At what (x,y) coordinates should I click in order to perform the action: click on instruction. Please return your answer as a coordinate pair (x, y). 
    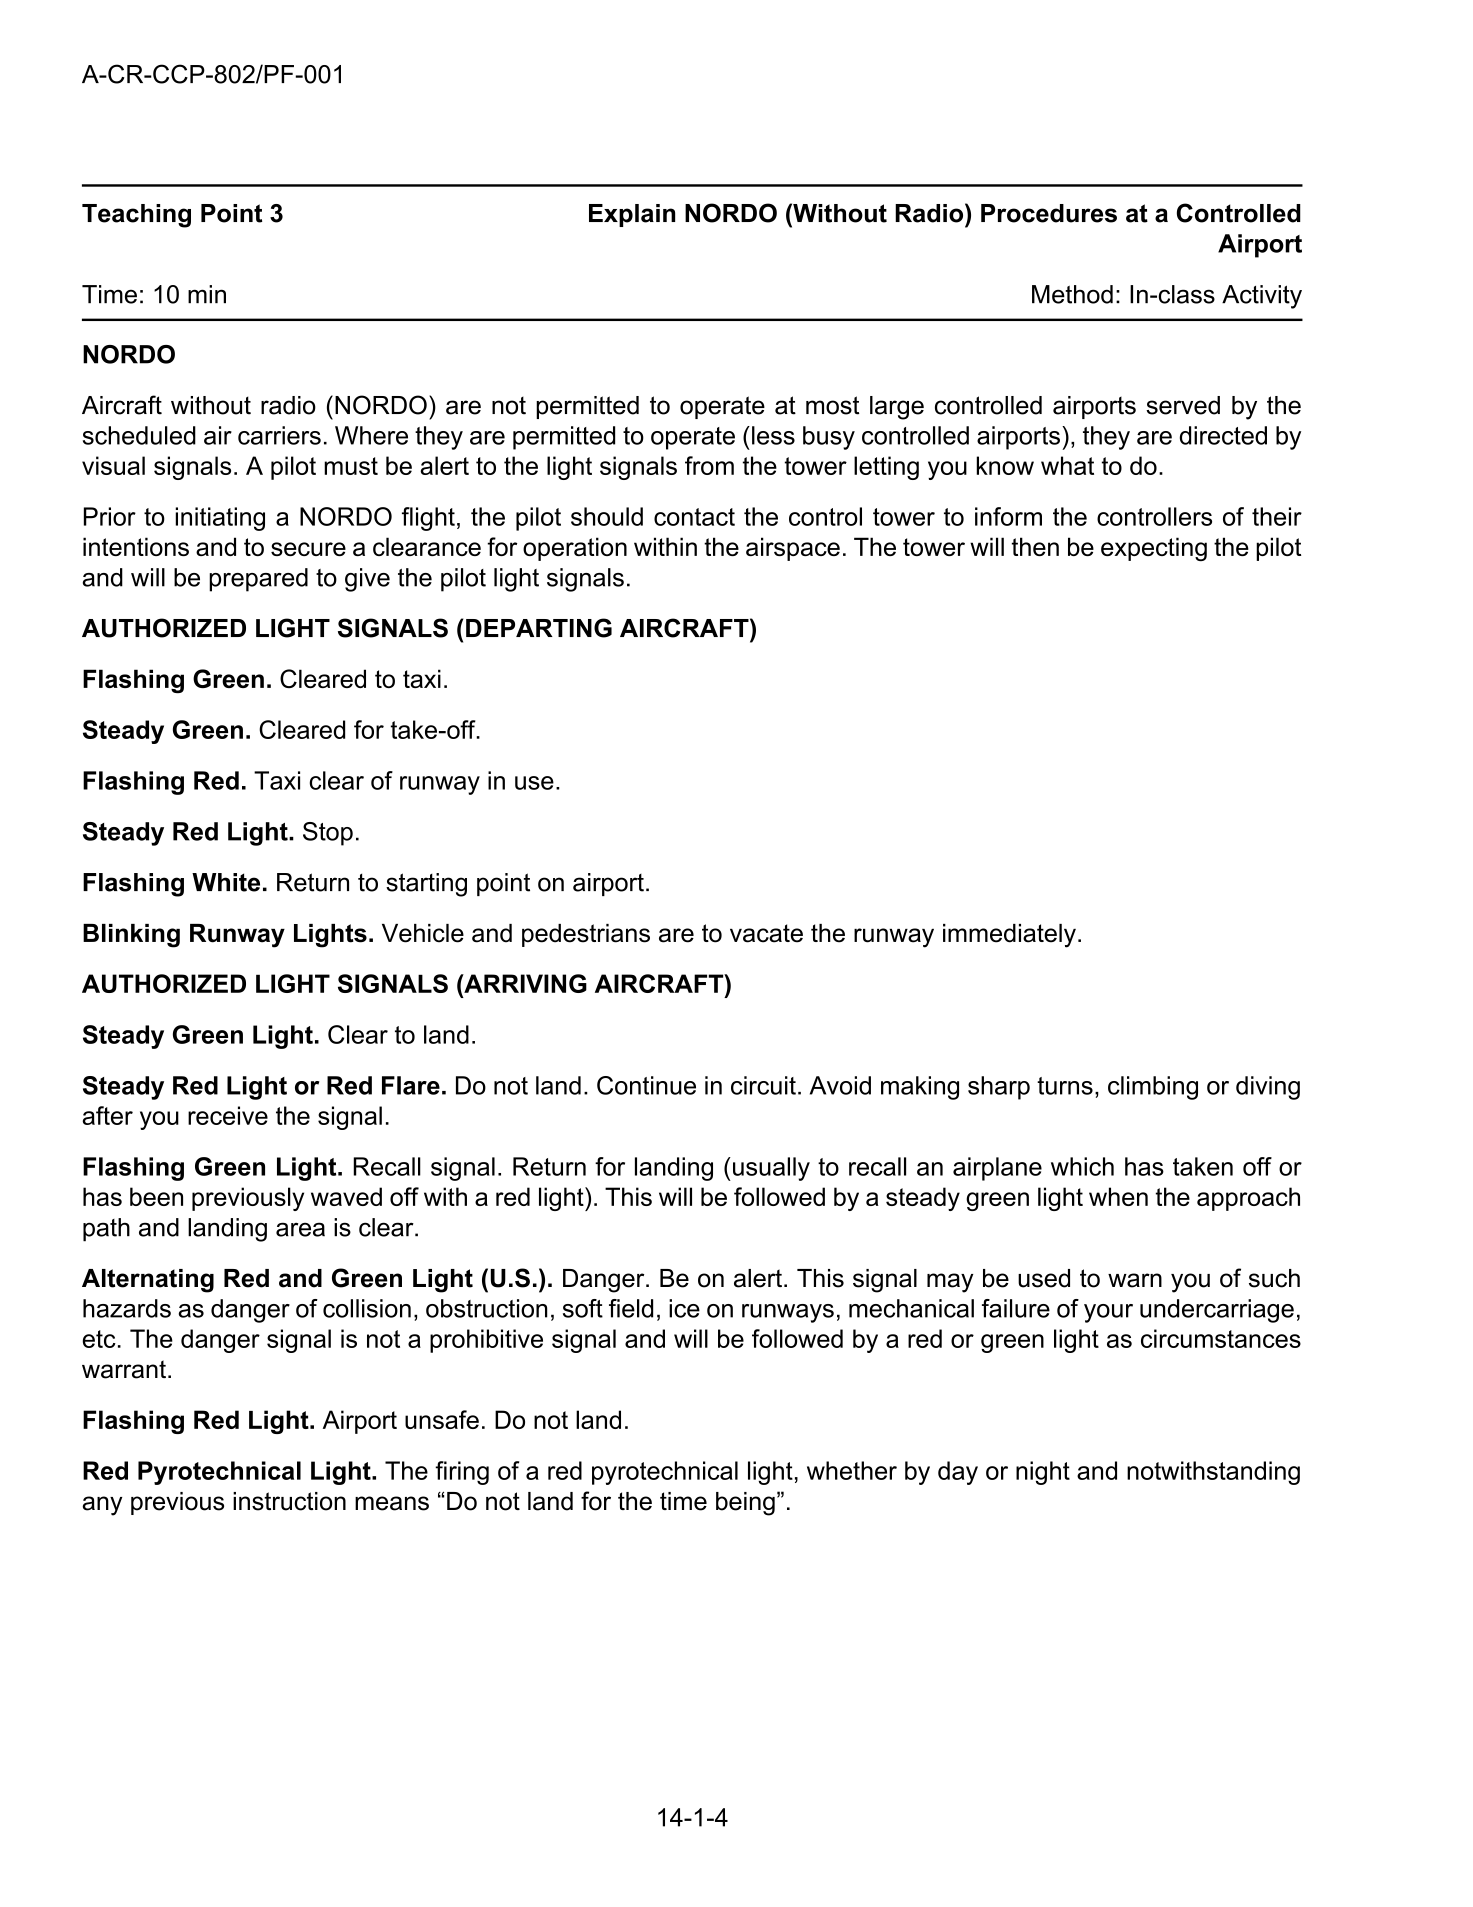
    Looking at the image, I should click on (289, 1501).
